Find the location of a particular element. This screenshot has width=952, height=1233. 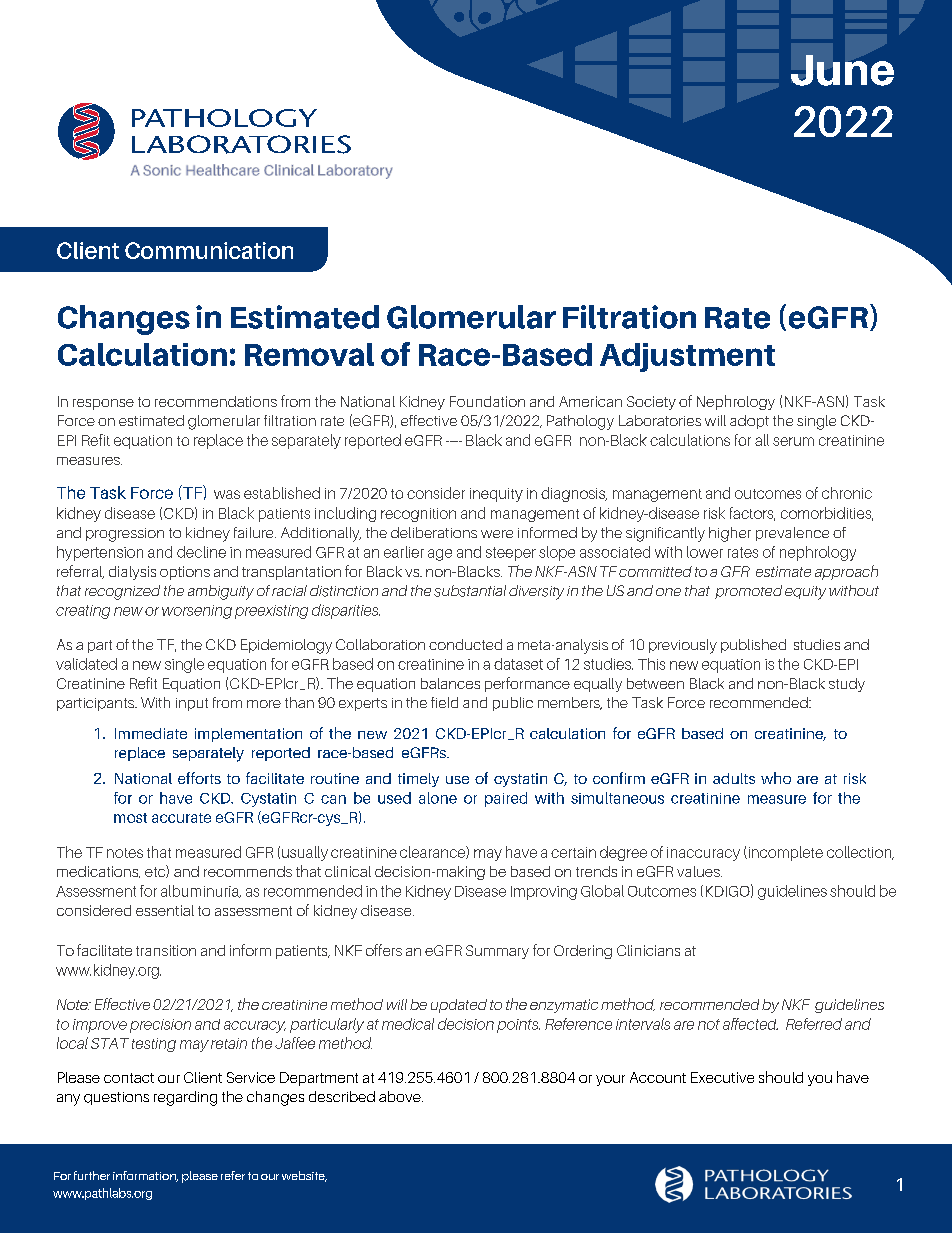

incomplete is located at coordinates (784, 853).
